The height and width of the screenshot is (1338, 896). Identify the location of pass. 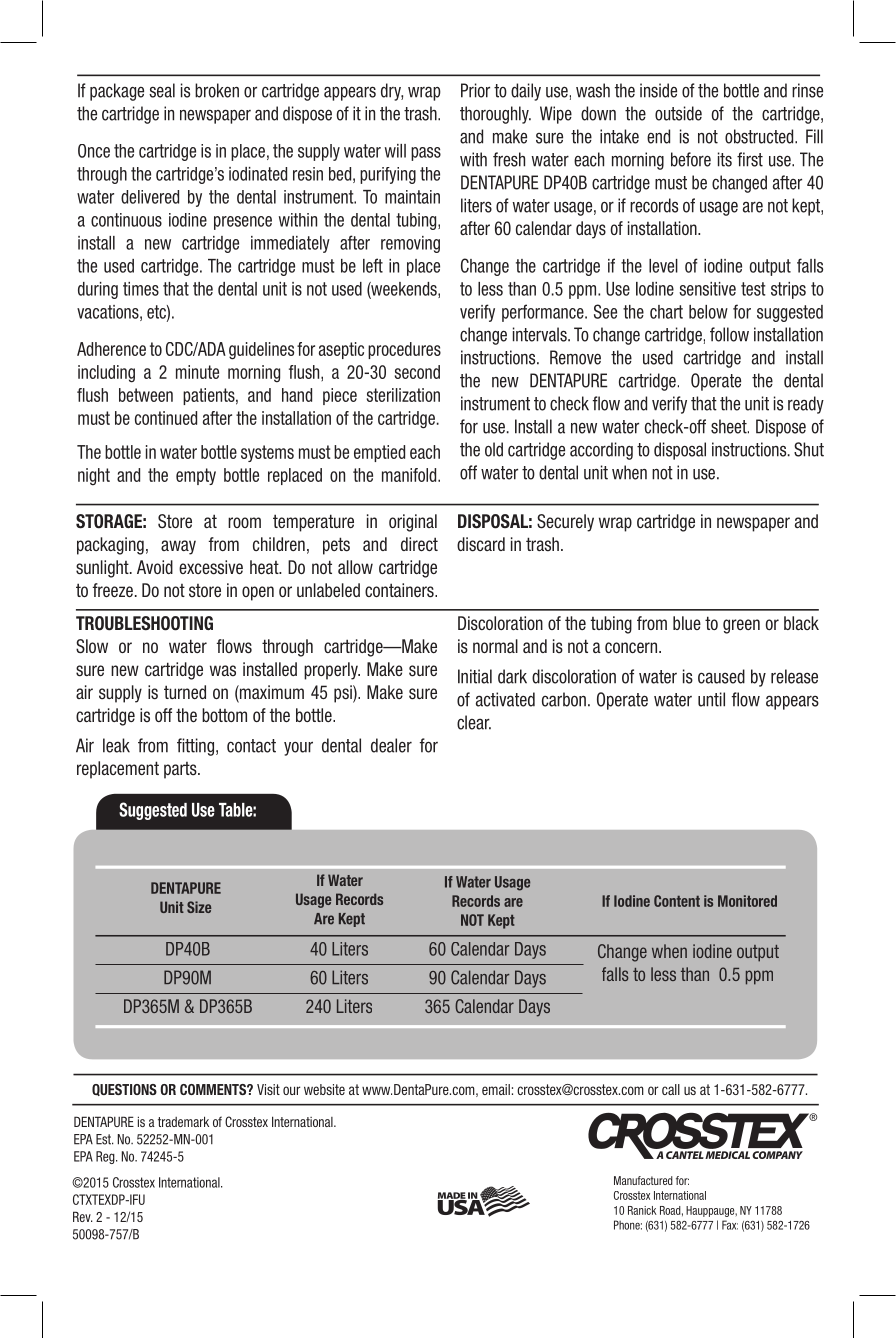
(426, 154).
